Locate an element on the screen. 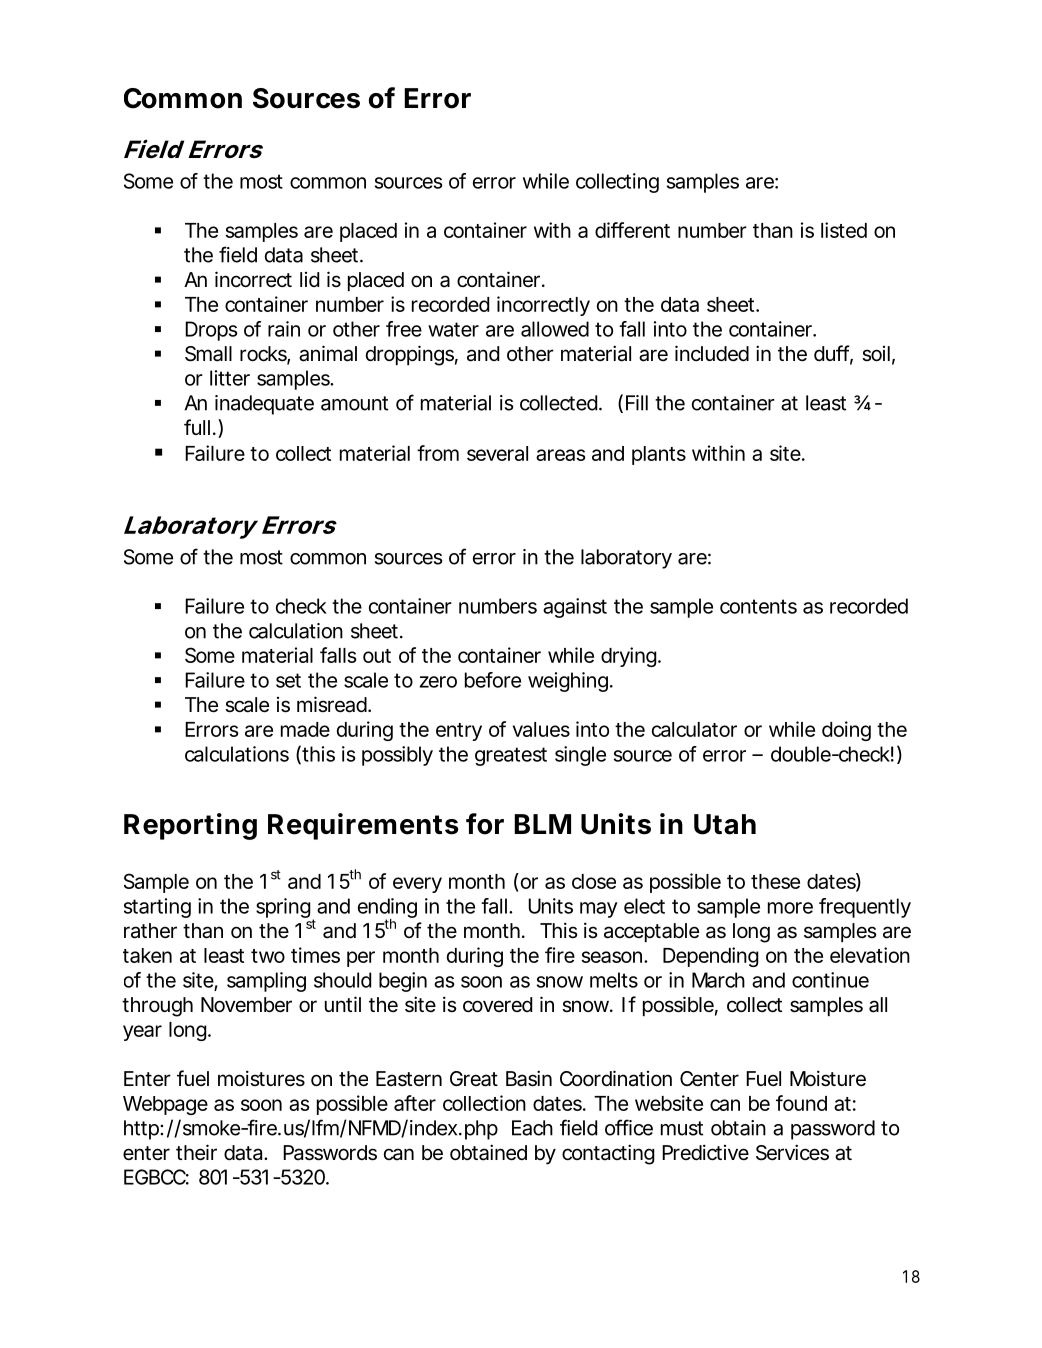  Each is located at coordinates (532, 1128).
